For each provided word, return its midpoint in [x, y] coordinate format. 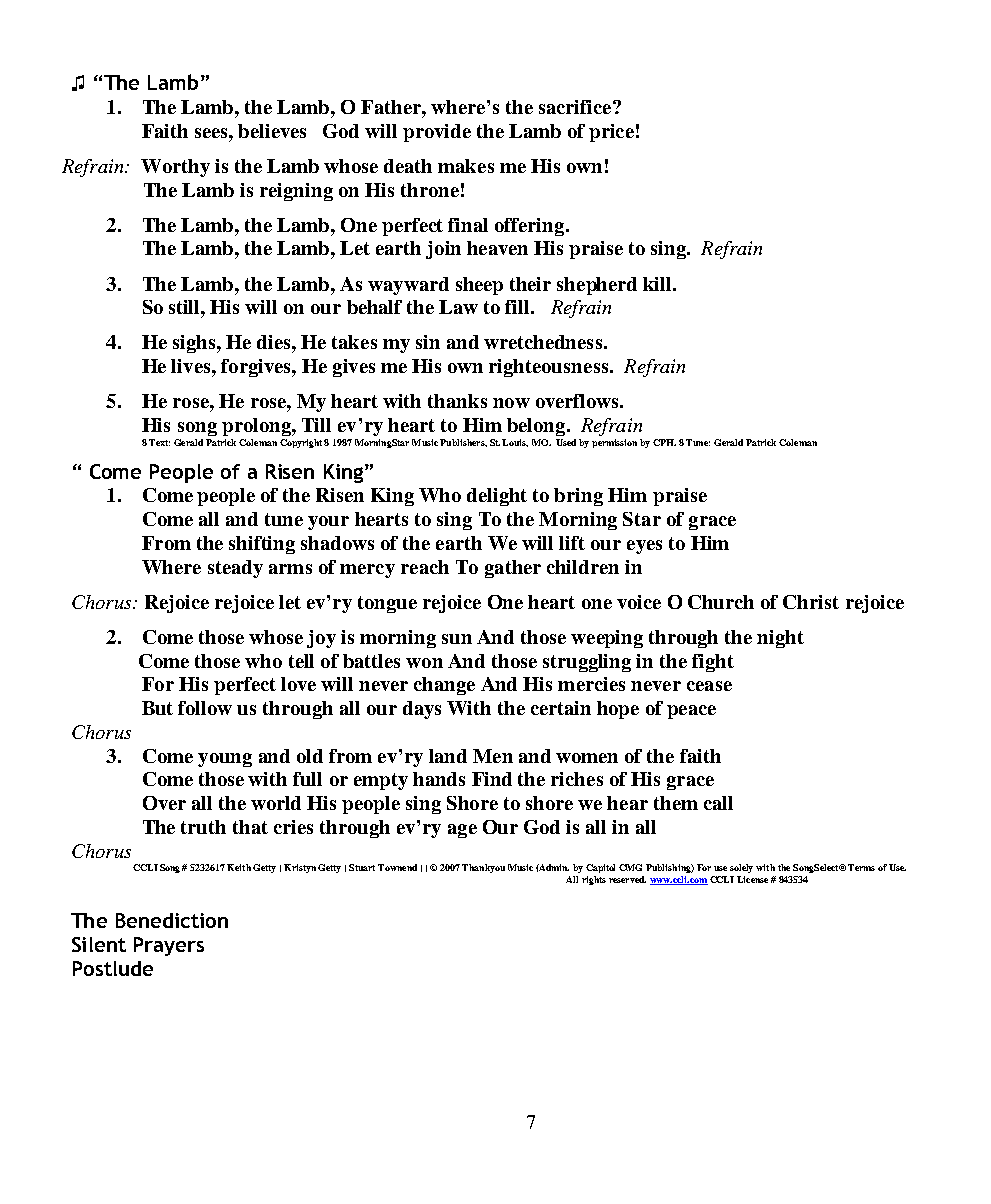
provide [437, 133]
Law [458, 307]
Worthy [175, 168]
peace [691, 712]
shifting [262, 545]
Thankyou [483, 868]
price [611, 133]
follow [205, 708]
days [422, 710]
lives [192, 366]
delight [497, 497]
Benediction [172, 920]
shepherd [597, 286]
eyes [644, 547]
